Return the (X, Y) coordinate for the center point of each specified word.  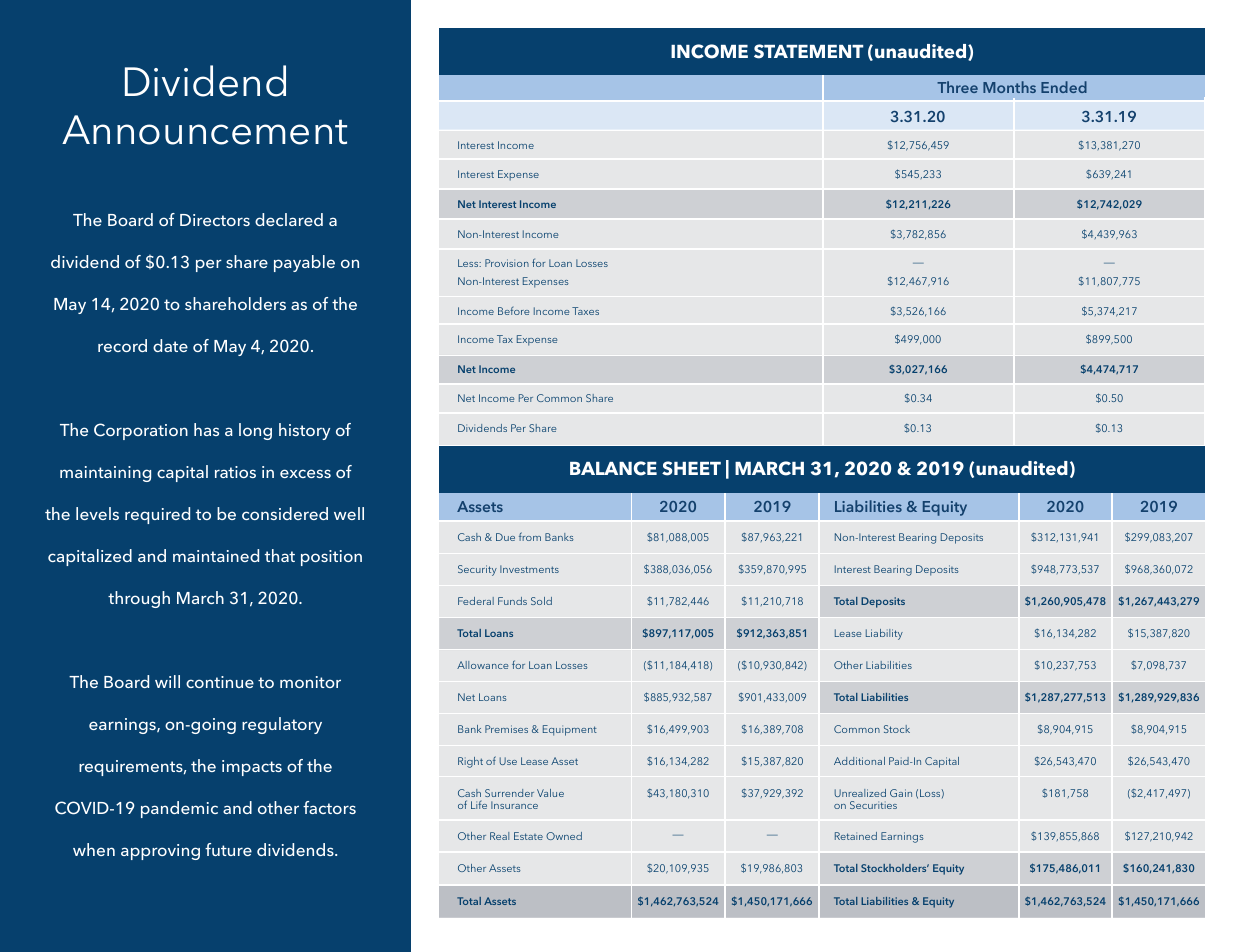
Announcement (204, 130)
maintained (216, 555)
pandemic (179, 809)
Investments (529, 569)
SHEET (691, 468)
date (170, 345)
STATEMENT (809, 51)
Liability (884, 634)
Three (957, 87)
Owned (564, 836)
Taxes (585, 311)
